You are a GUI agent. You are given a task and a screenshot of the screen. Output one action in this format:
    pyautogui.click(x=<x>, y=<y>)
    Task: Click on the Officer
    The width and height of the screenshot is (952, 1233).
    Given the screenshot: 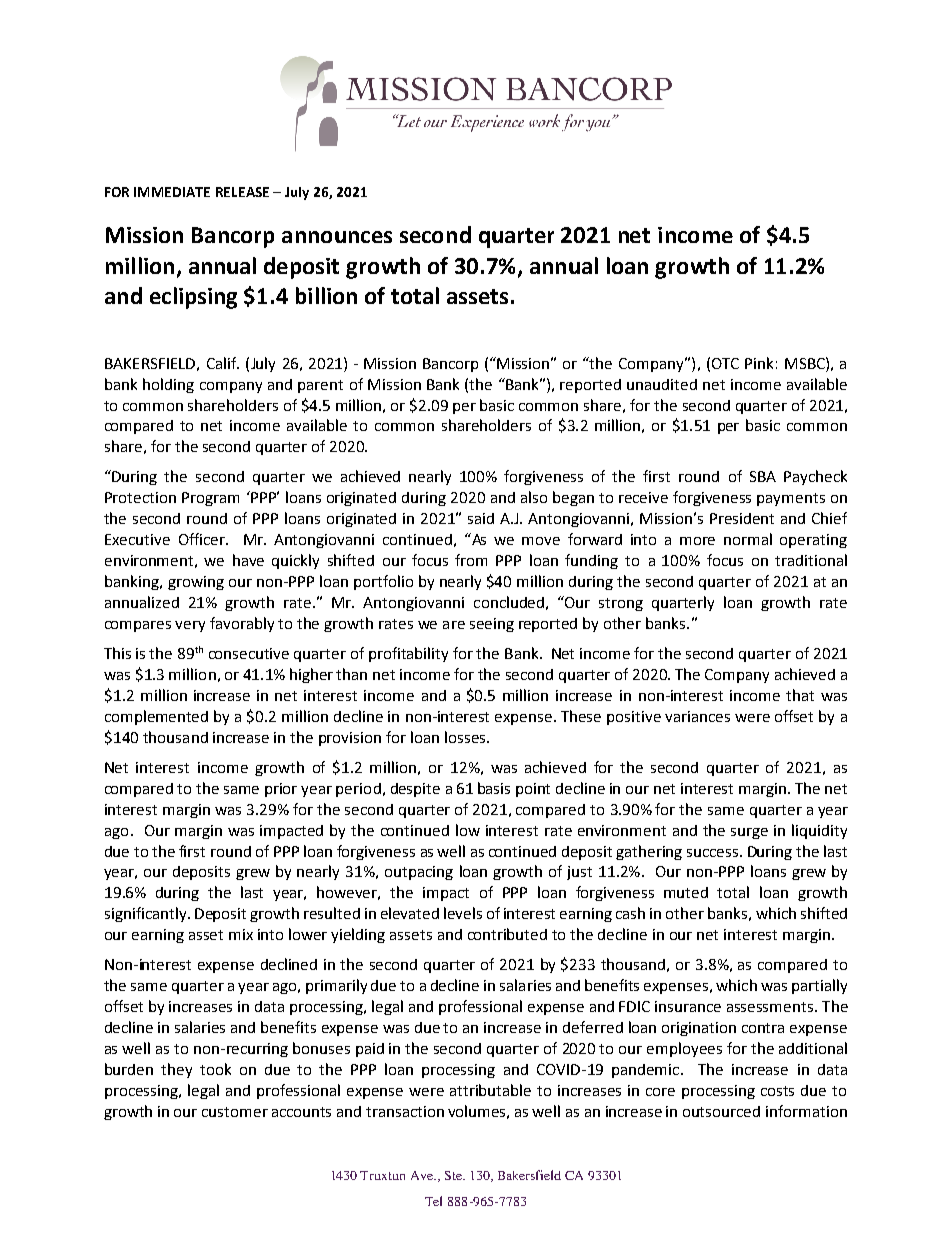 What is the action you would take?
    pyautogui.click(x=203, y=539)
